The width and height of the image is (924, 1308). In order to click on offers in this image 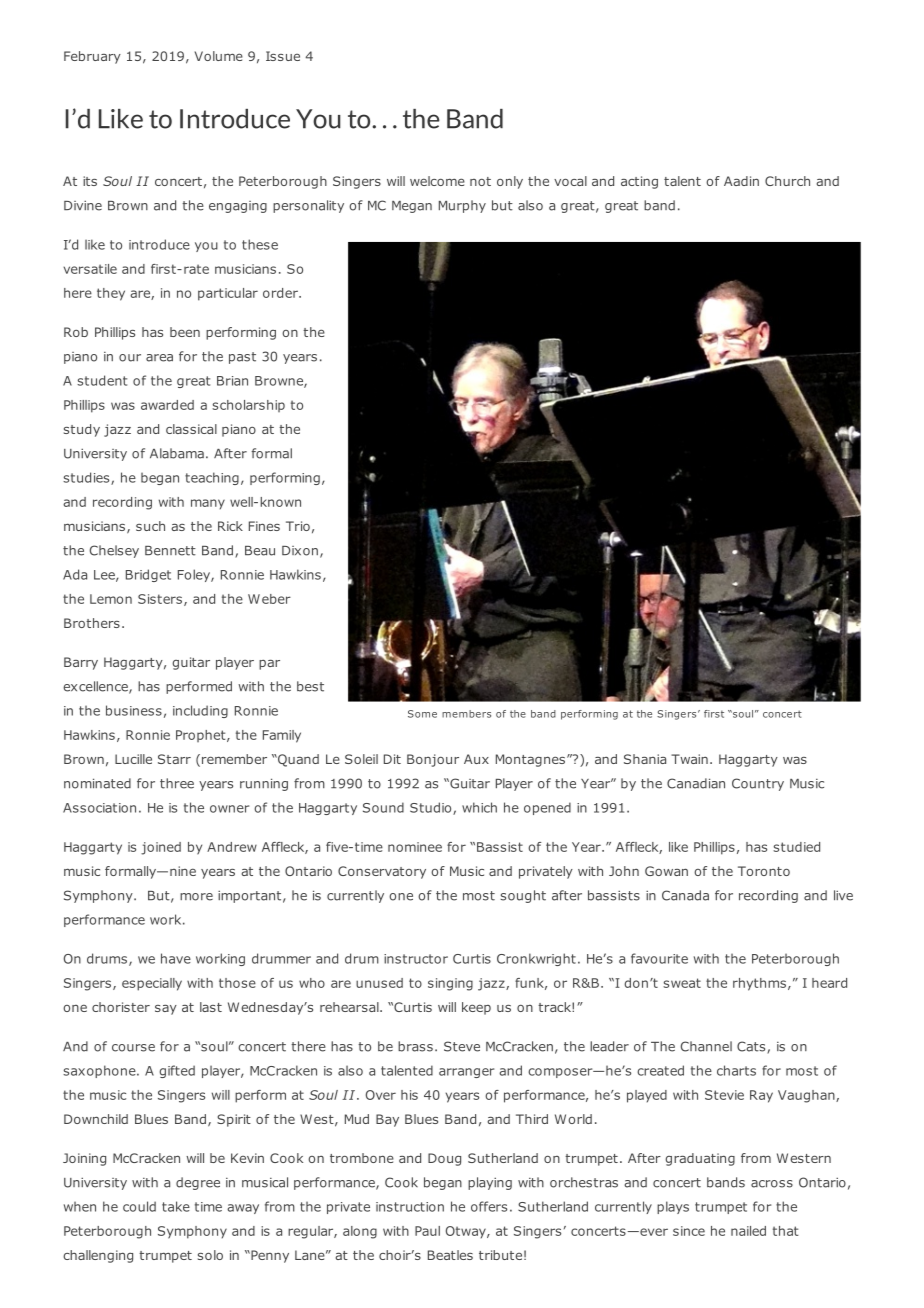, I will do `click(489, 1206)`.
